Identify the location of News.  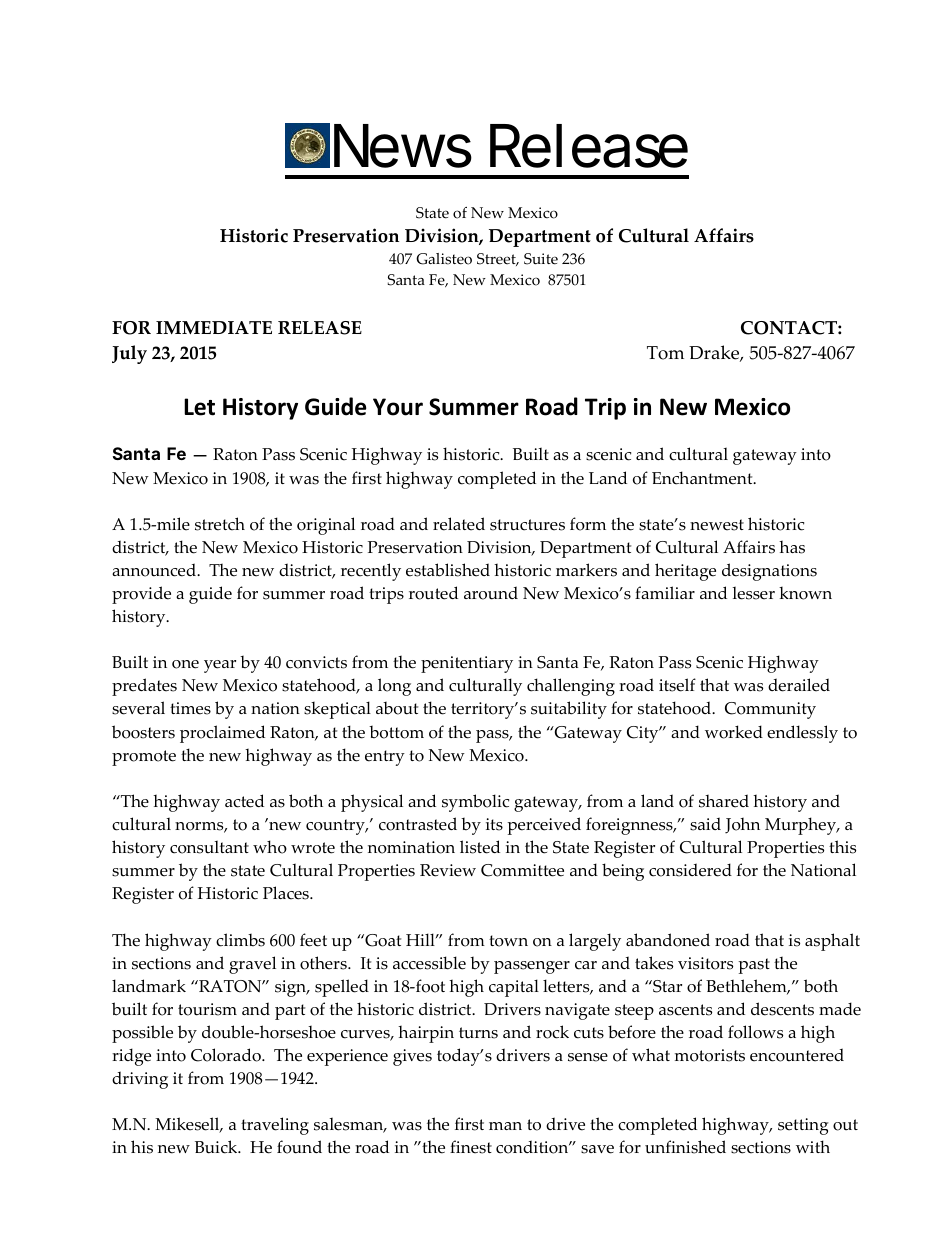
(403, 146).
